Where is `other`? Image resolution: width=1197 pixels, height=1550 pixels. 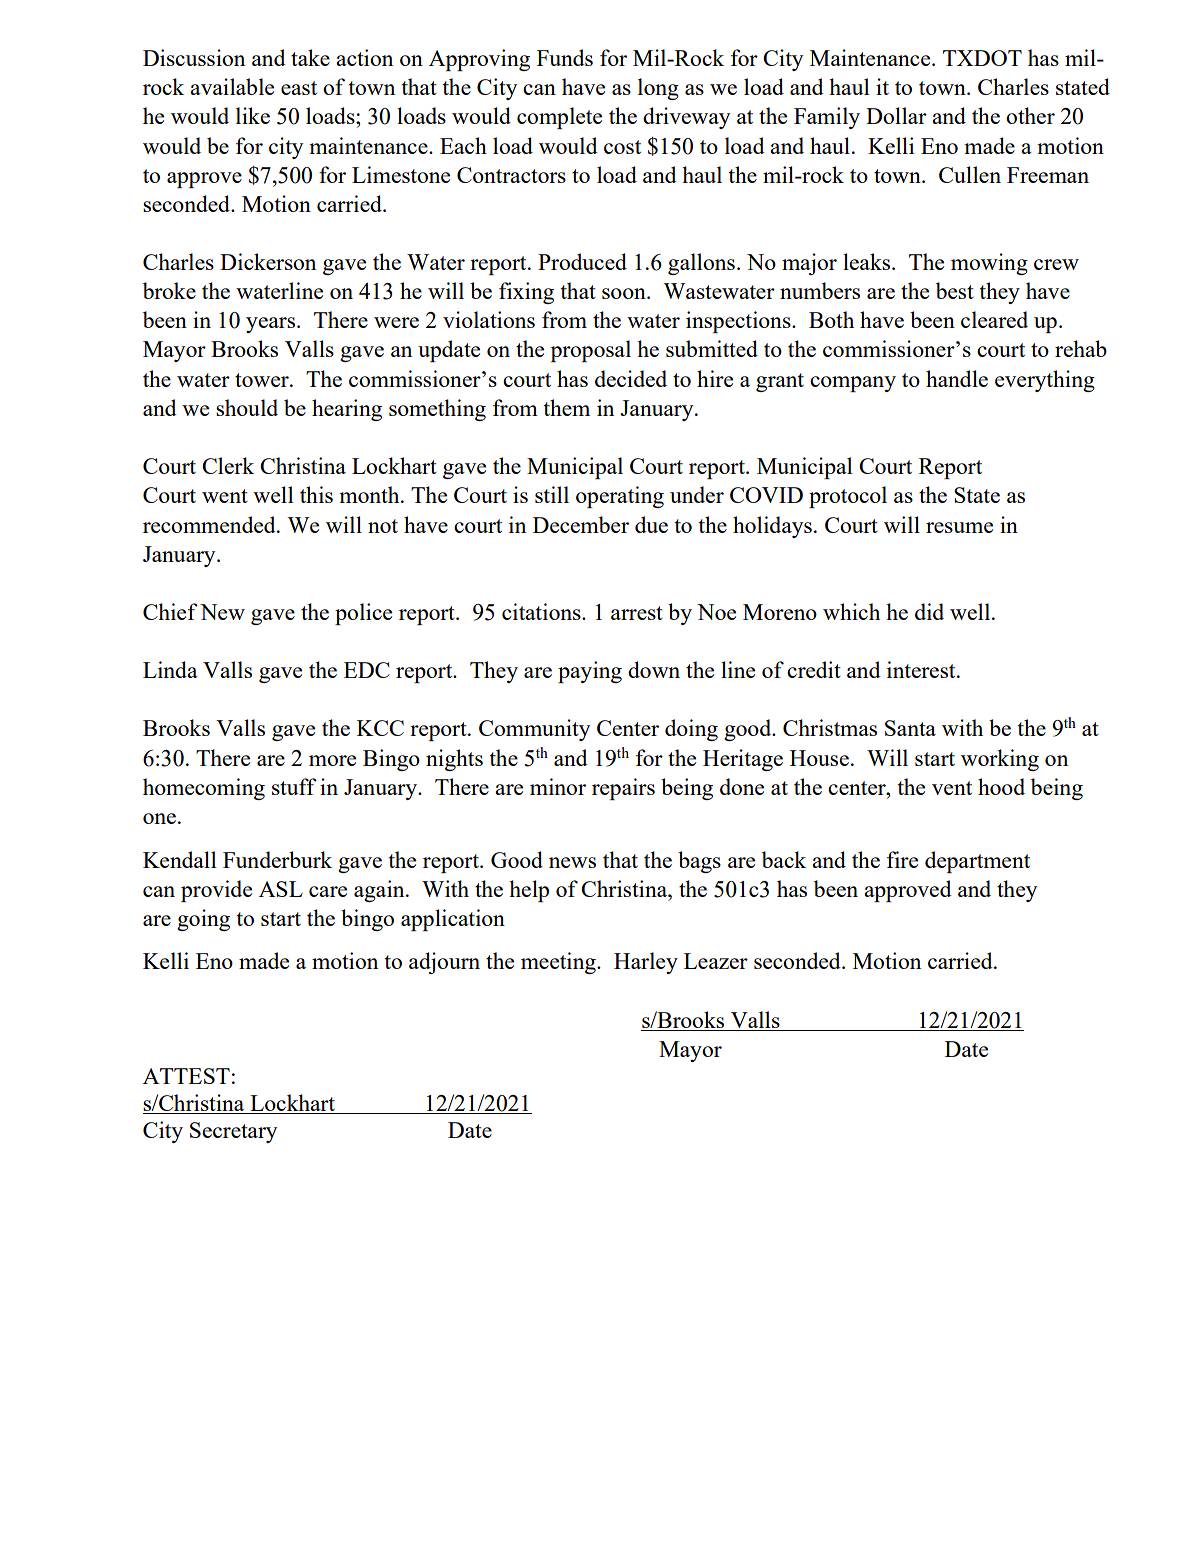
other is located at coordinates (1030, 115).
